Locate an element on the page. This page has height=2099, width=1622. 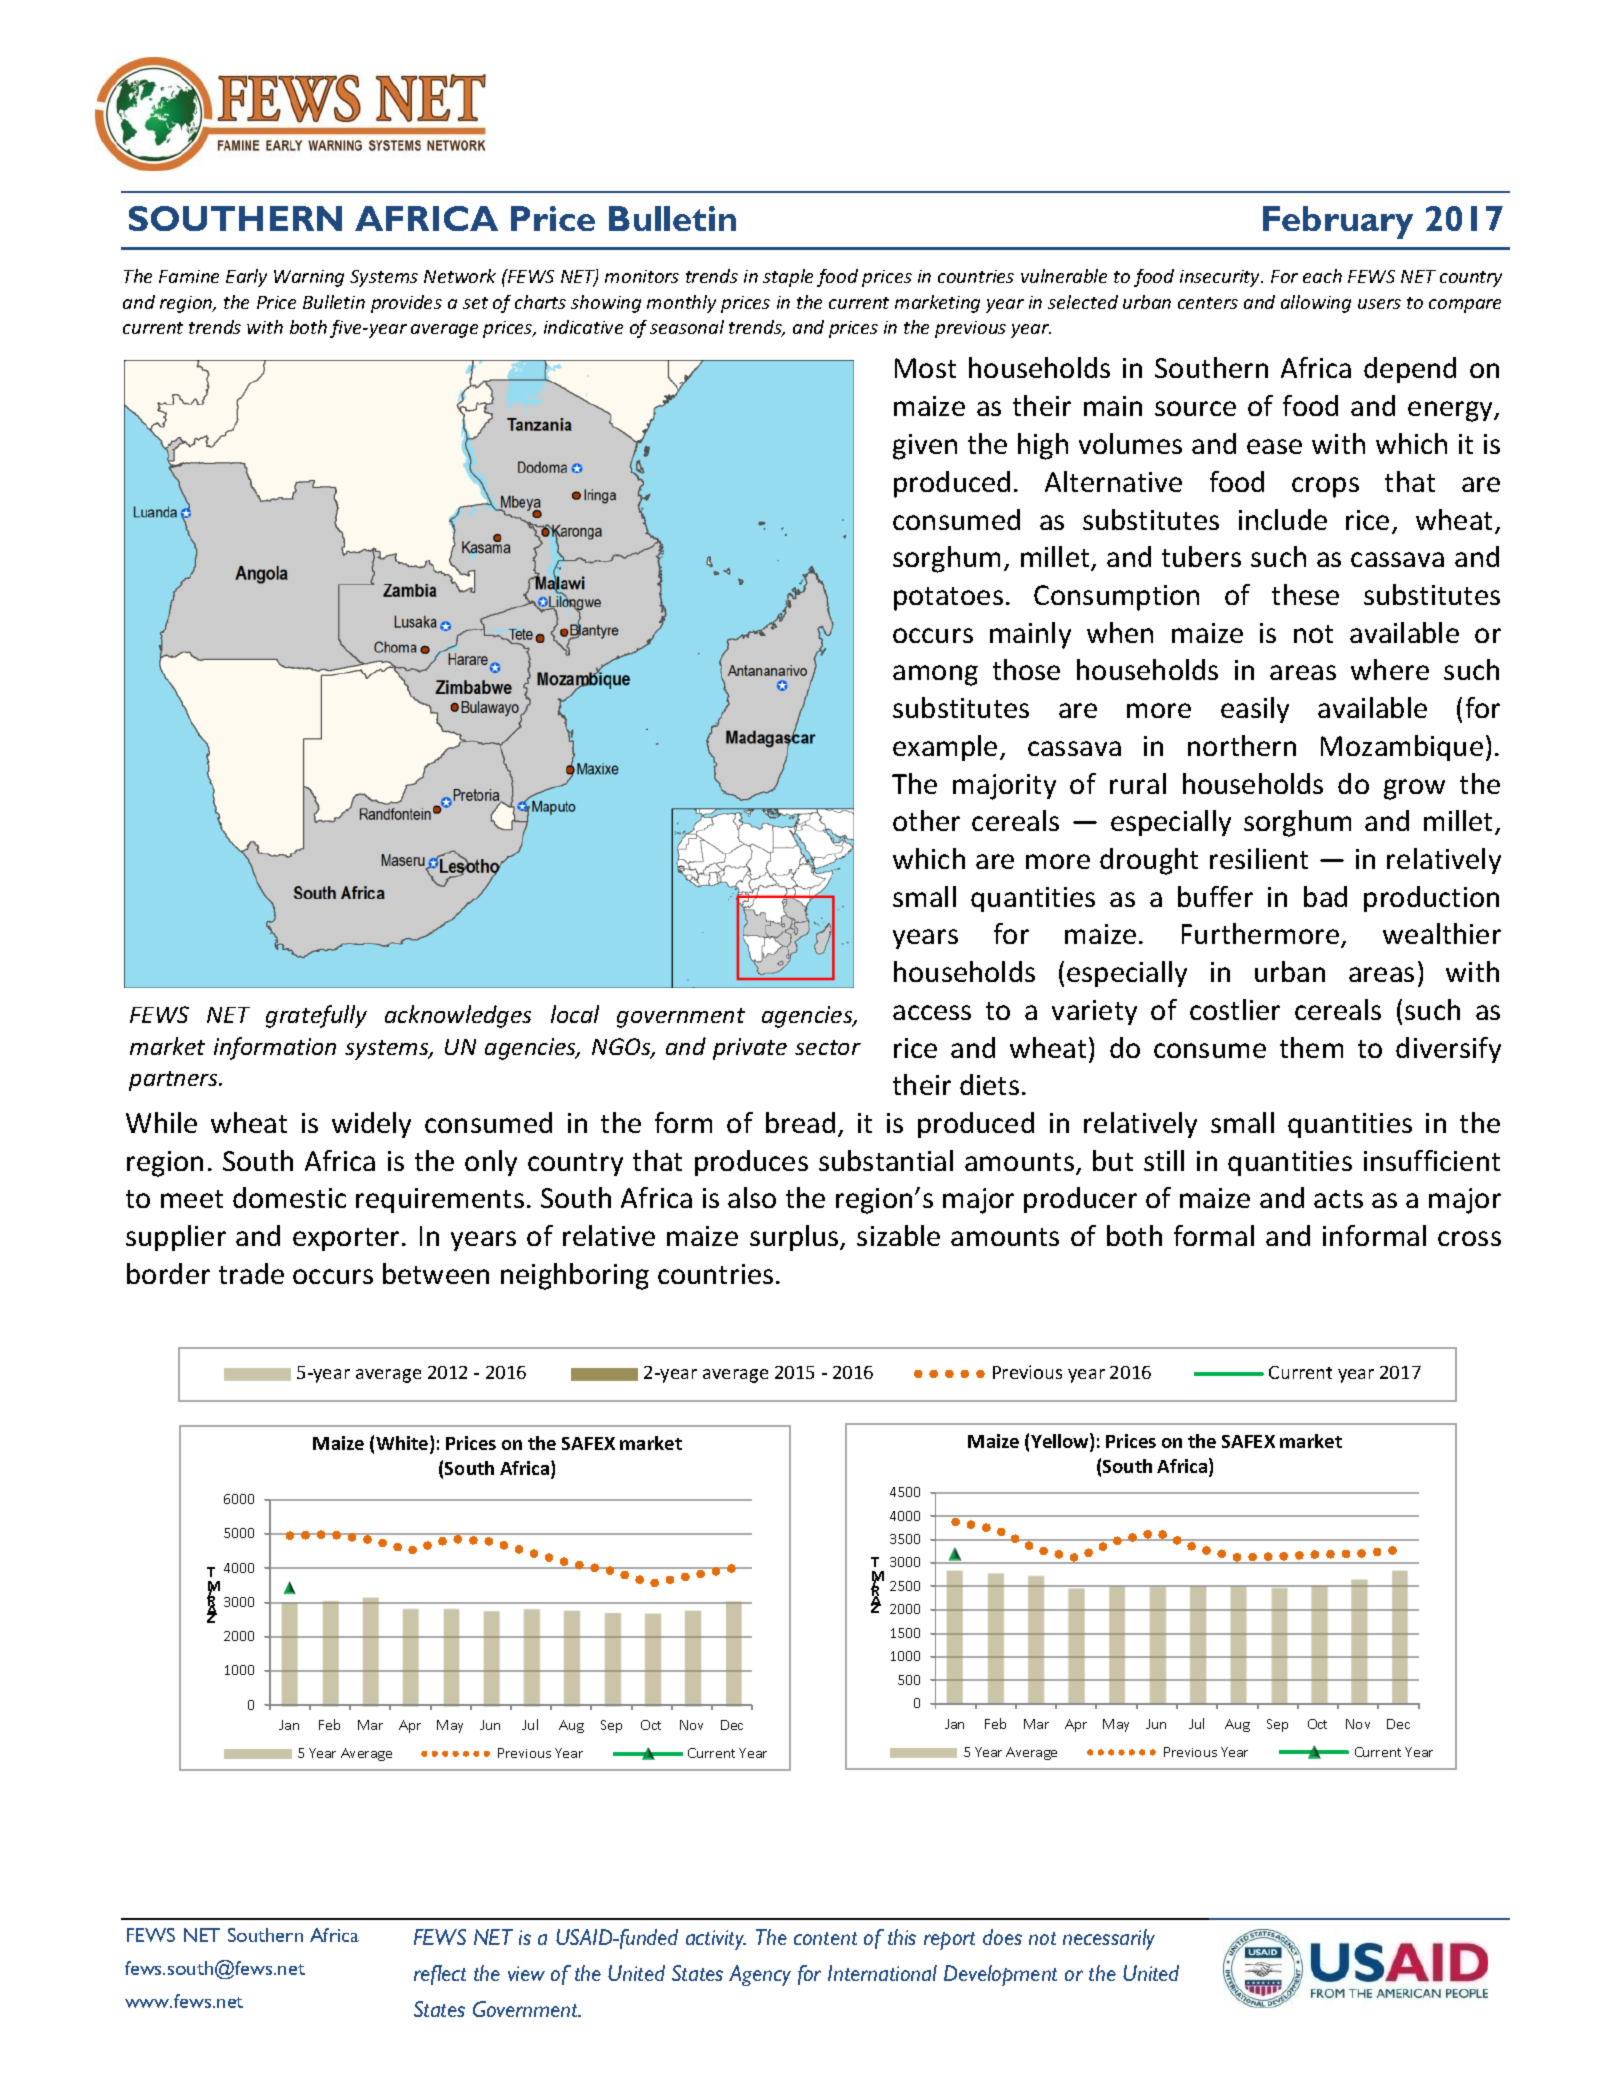
staple is located at coordinates (788, 278).
